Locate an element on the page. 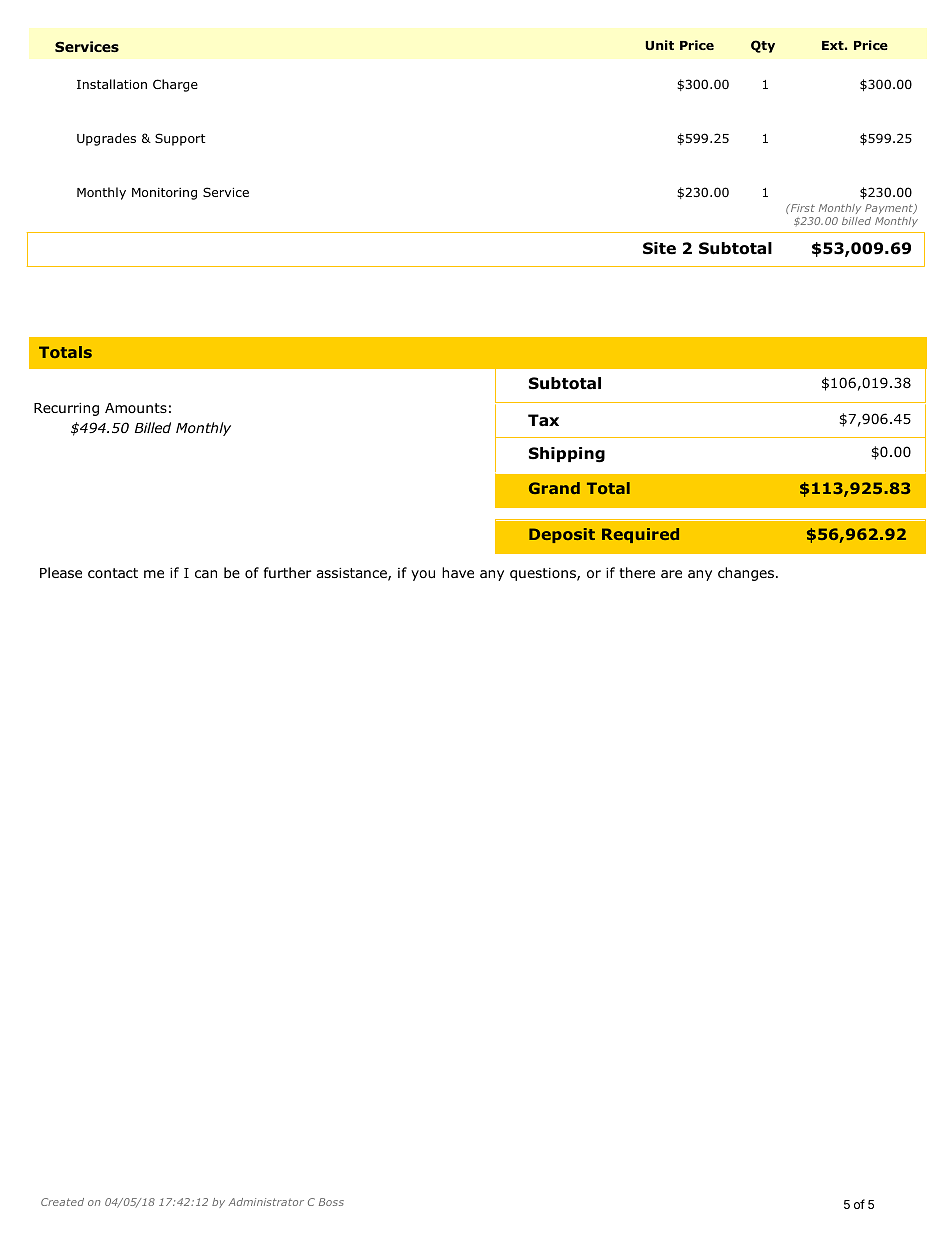 The height and width of the document is (1233, 952). Tax is located at coordinates (543, 420).
